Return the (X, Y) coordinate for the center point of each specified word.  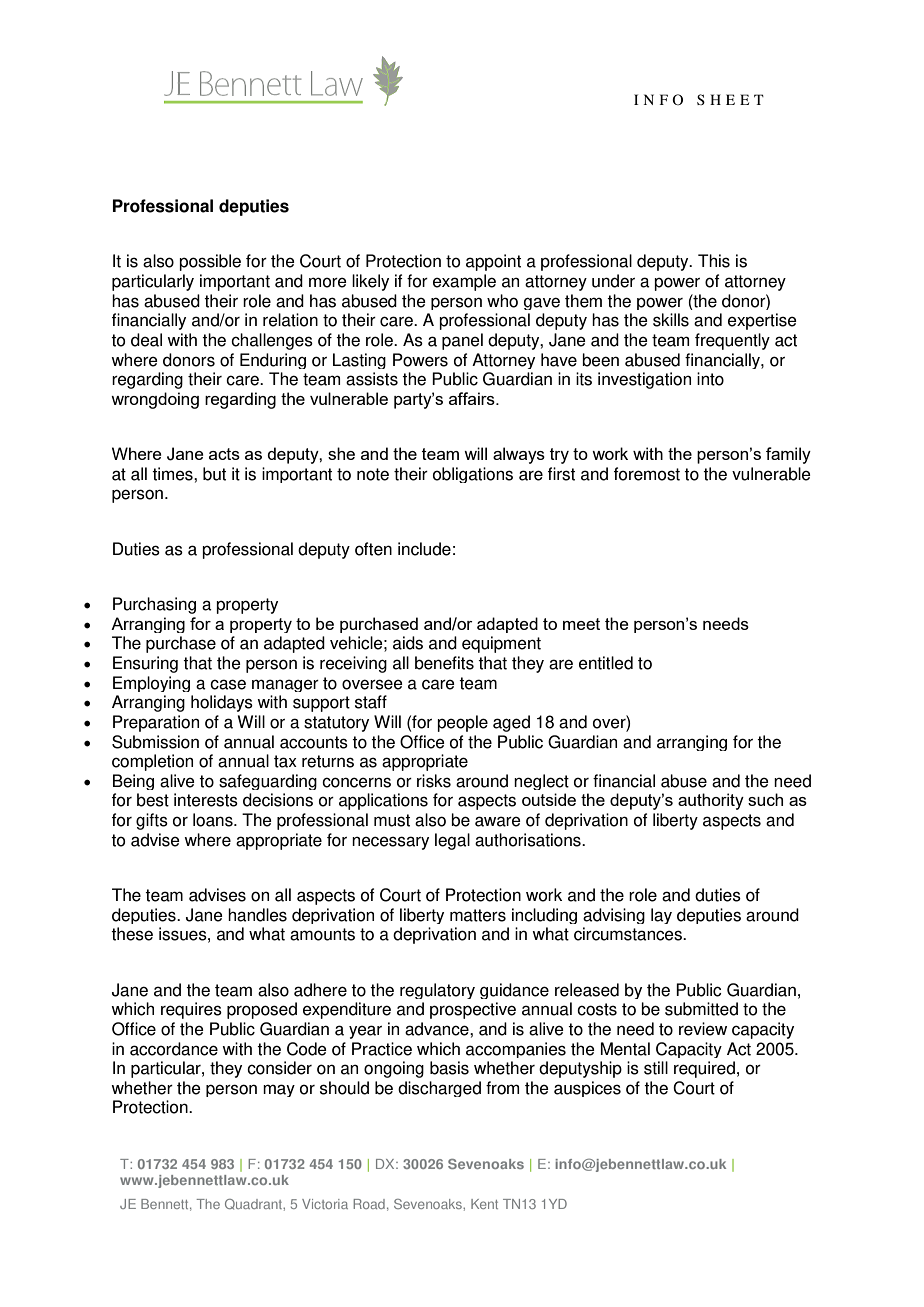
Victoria (325, 1204)
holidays (222, 703)
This (714, 261)
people (462, 723)
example (464, 282)
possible (210, 262)
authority (711, 801)
